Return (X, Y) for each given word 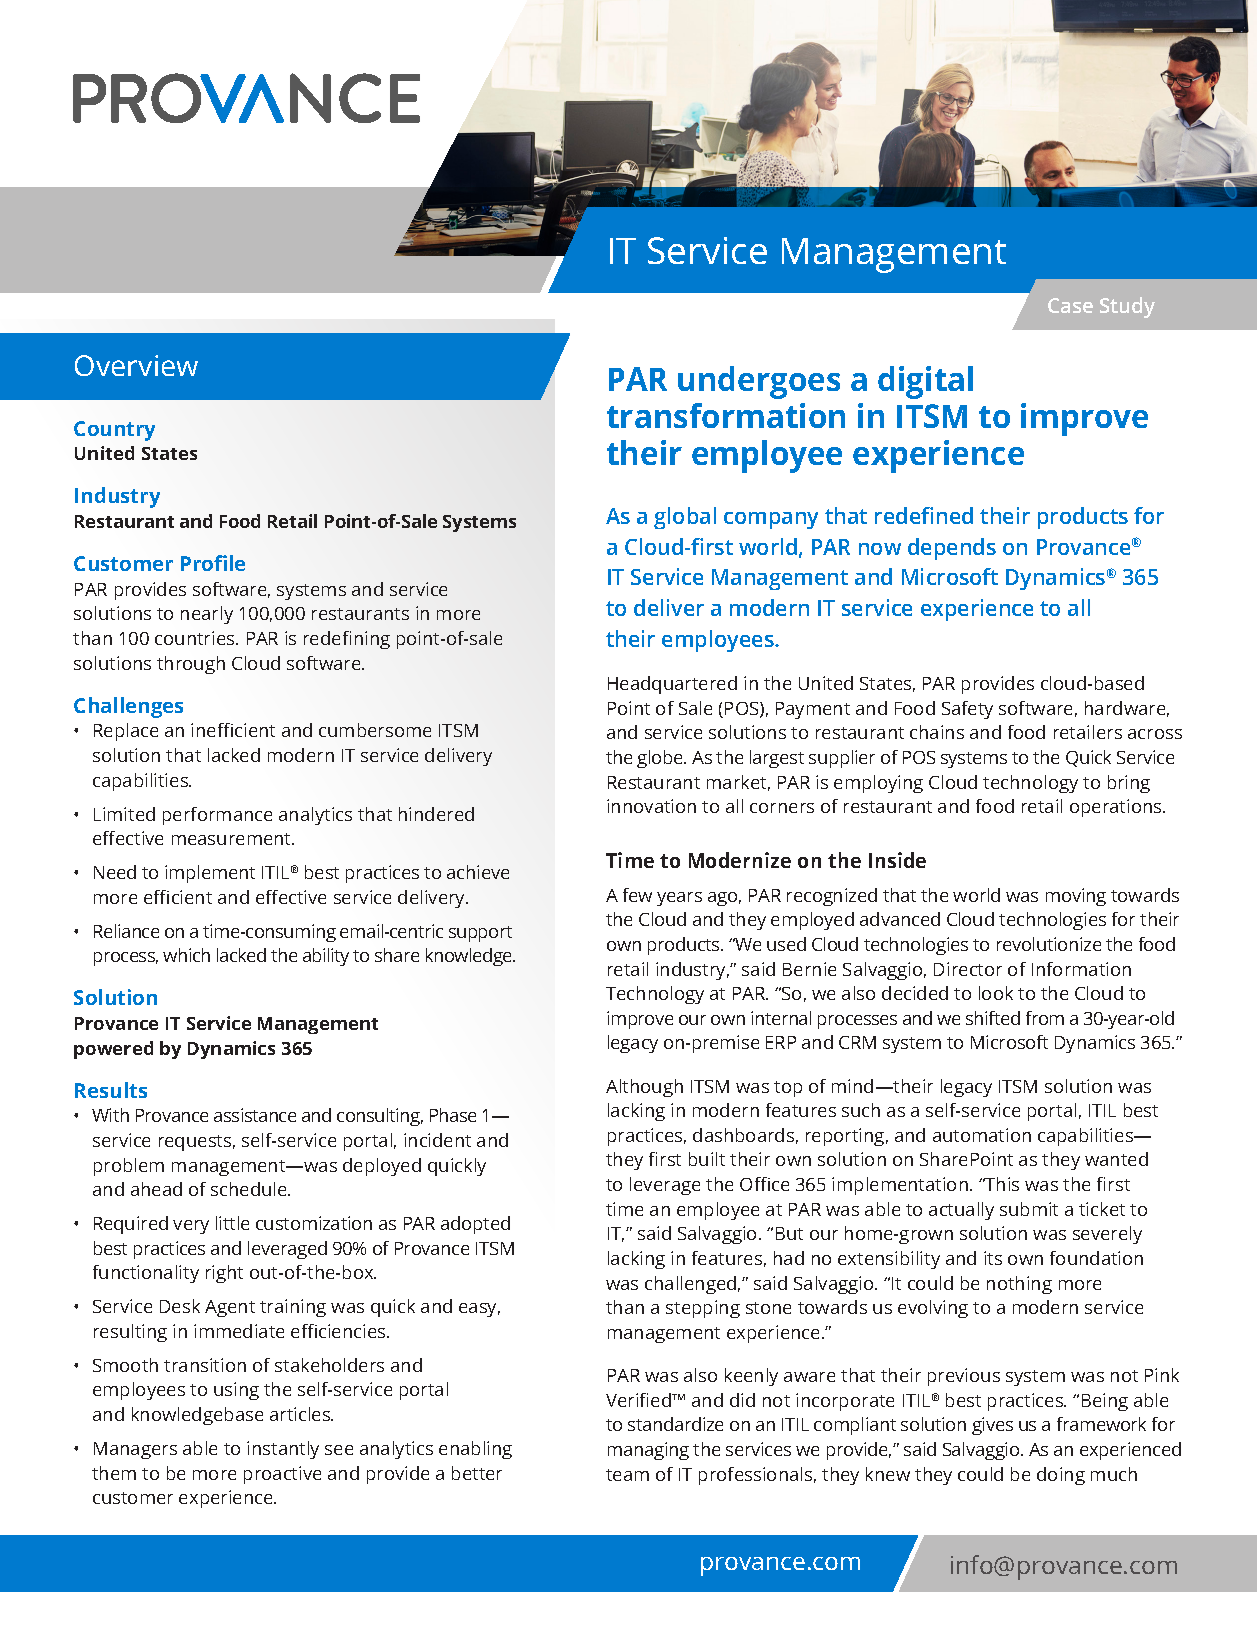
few (637, 895)
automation (982, 1135)
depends (952, 549)
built (707, 1159)
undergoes (759, 382)
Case (1070, 305)
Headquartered (672, 685)
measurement (233, 839)
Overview (136, 365)
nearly (207, 615)
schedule (250, 1189)
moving (1076, 897)
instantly (283, 1450)
